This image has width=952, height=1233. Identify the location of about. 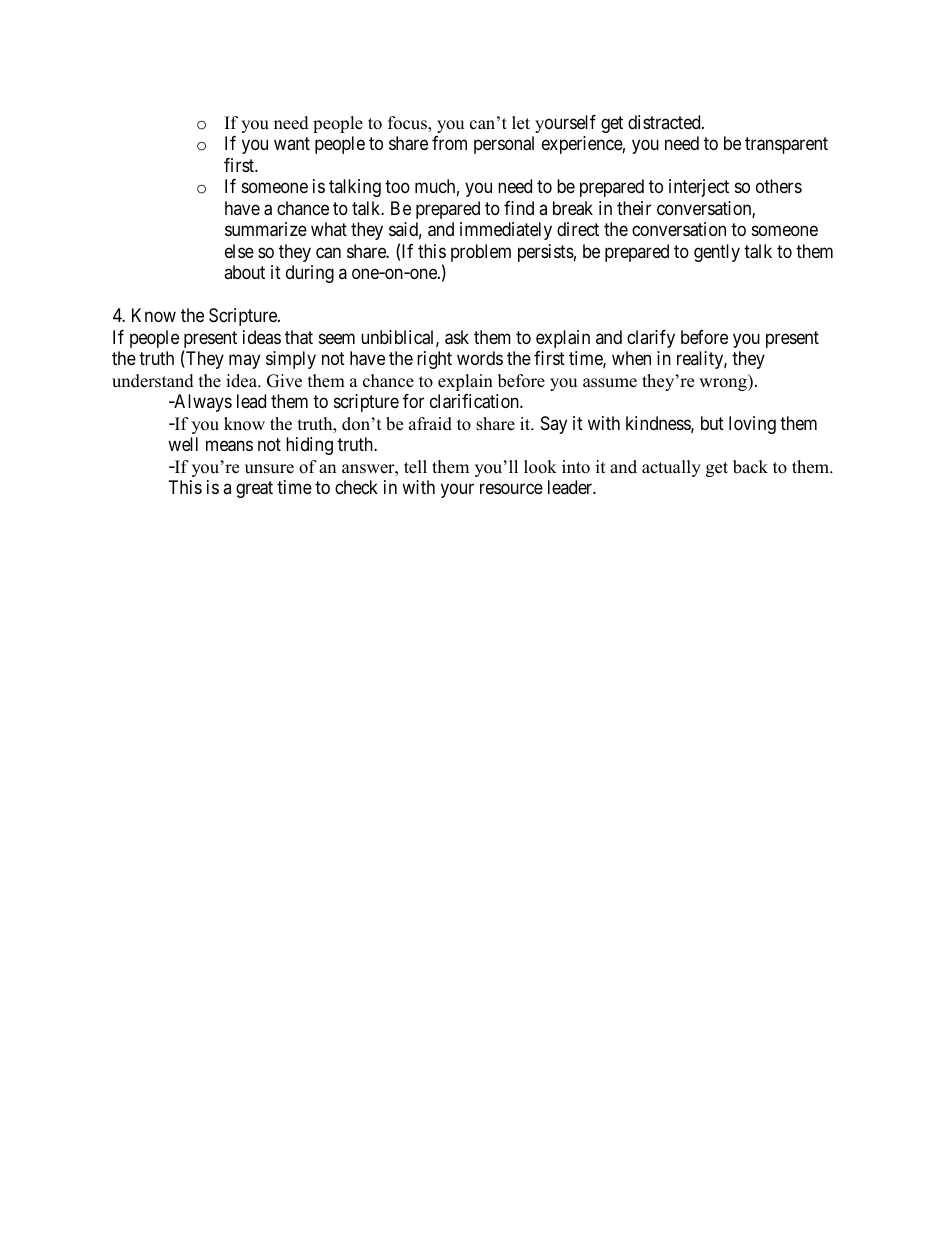
(244, 272).
